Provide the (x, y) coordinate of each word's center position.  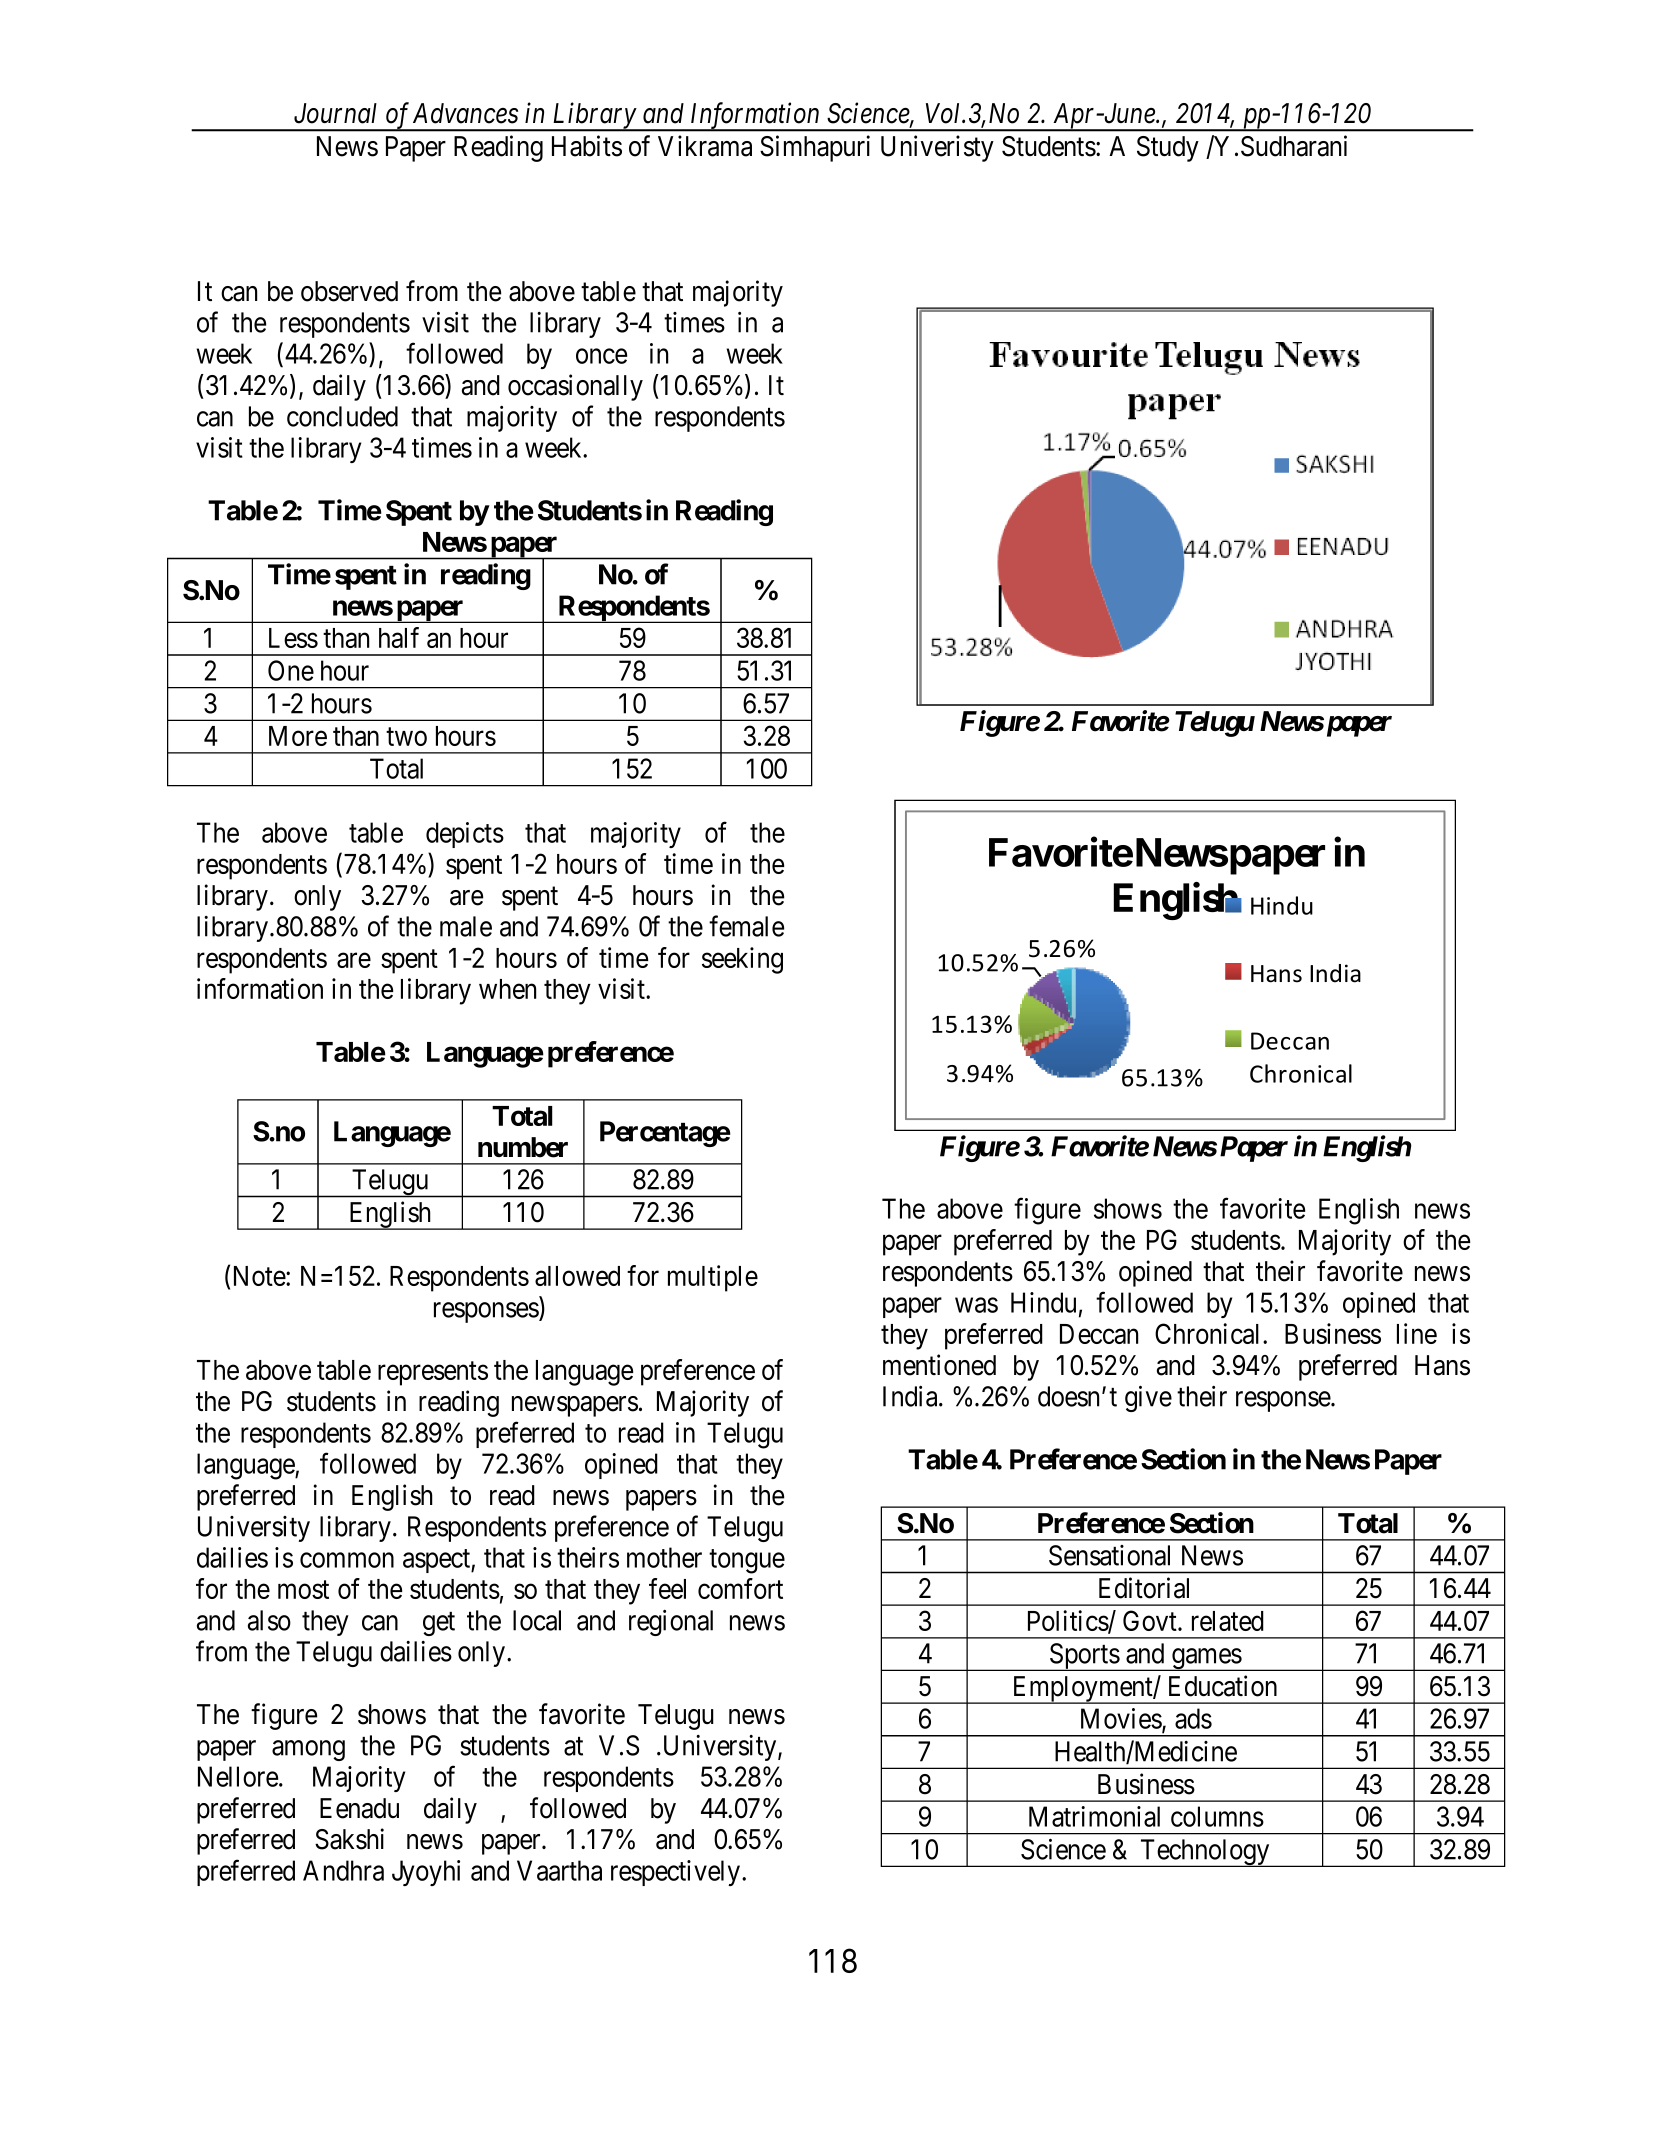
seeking (742, 960)
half (399, 637)
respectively (677, 1873)
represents (433, 1374)
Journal (335, 113)
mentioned (939, 1365)
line (1417, 1333)
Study (1168, 149)
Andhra (343, 1870)
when (507, 989)
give (1148, 1399)
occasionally (575, 387)
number (523, 1147)
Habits (587, 146)
